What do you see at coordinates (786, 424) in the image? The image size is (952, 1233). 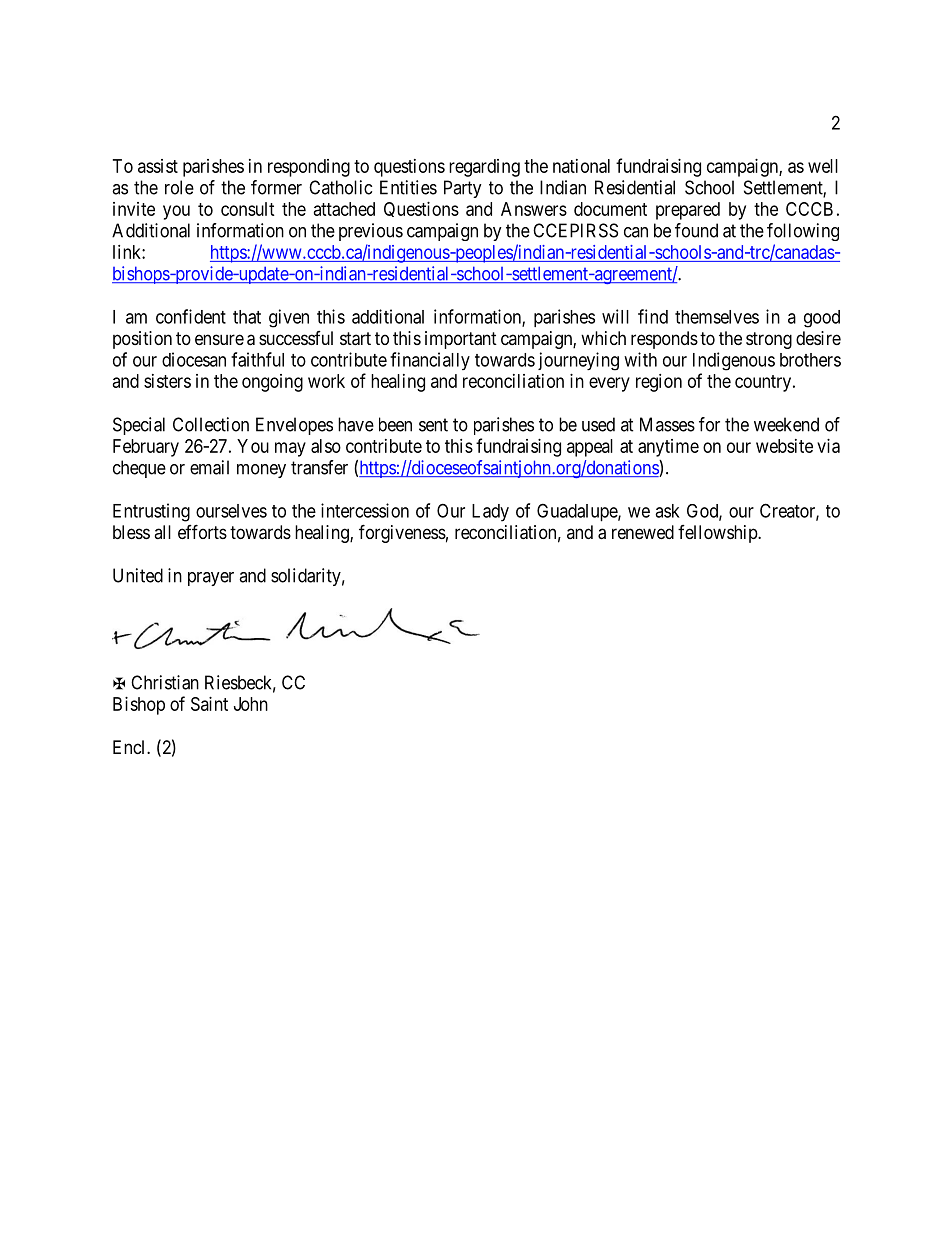 I see `weekend` at bounding box center [786, 424].
